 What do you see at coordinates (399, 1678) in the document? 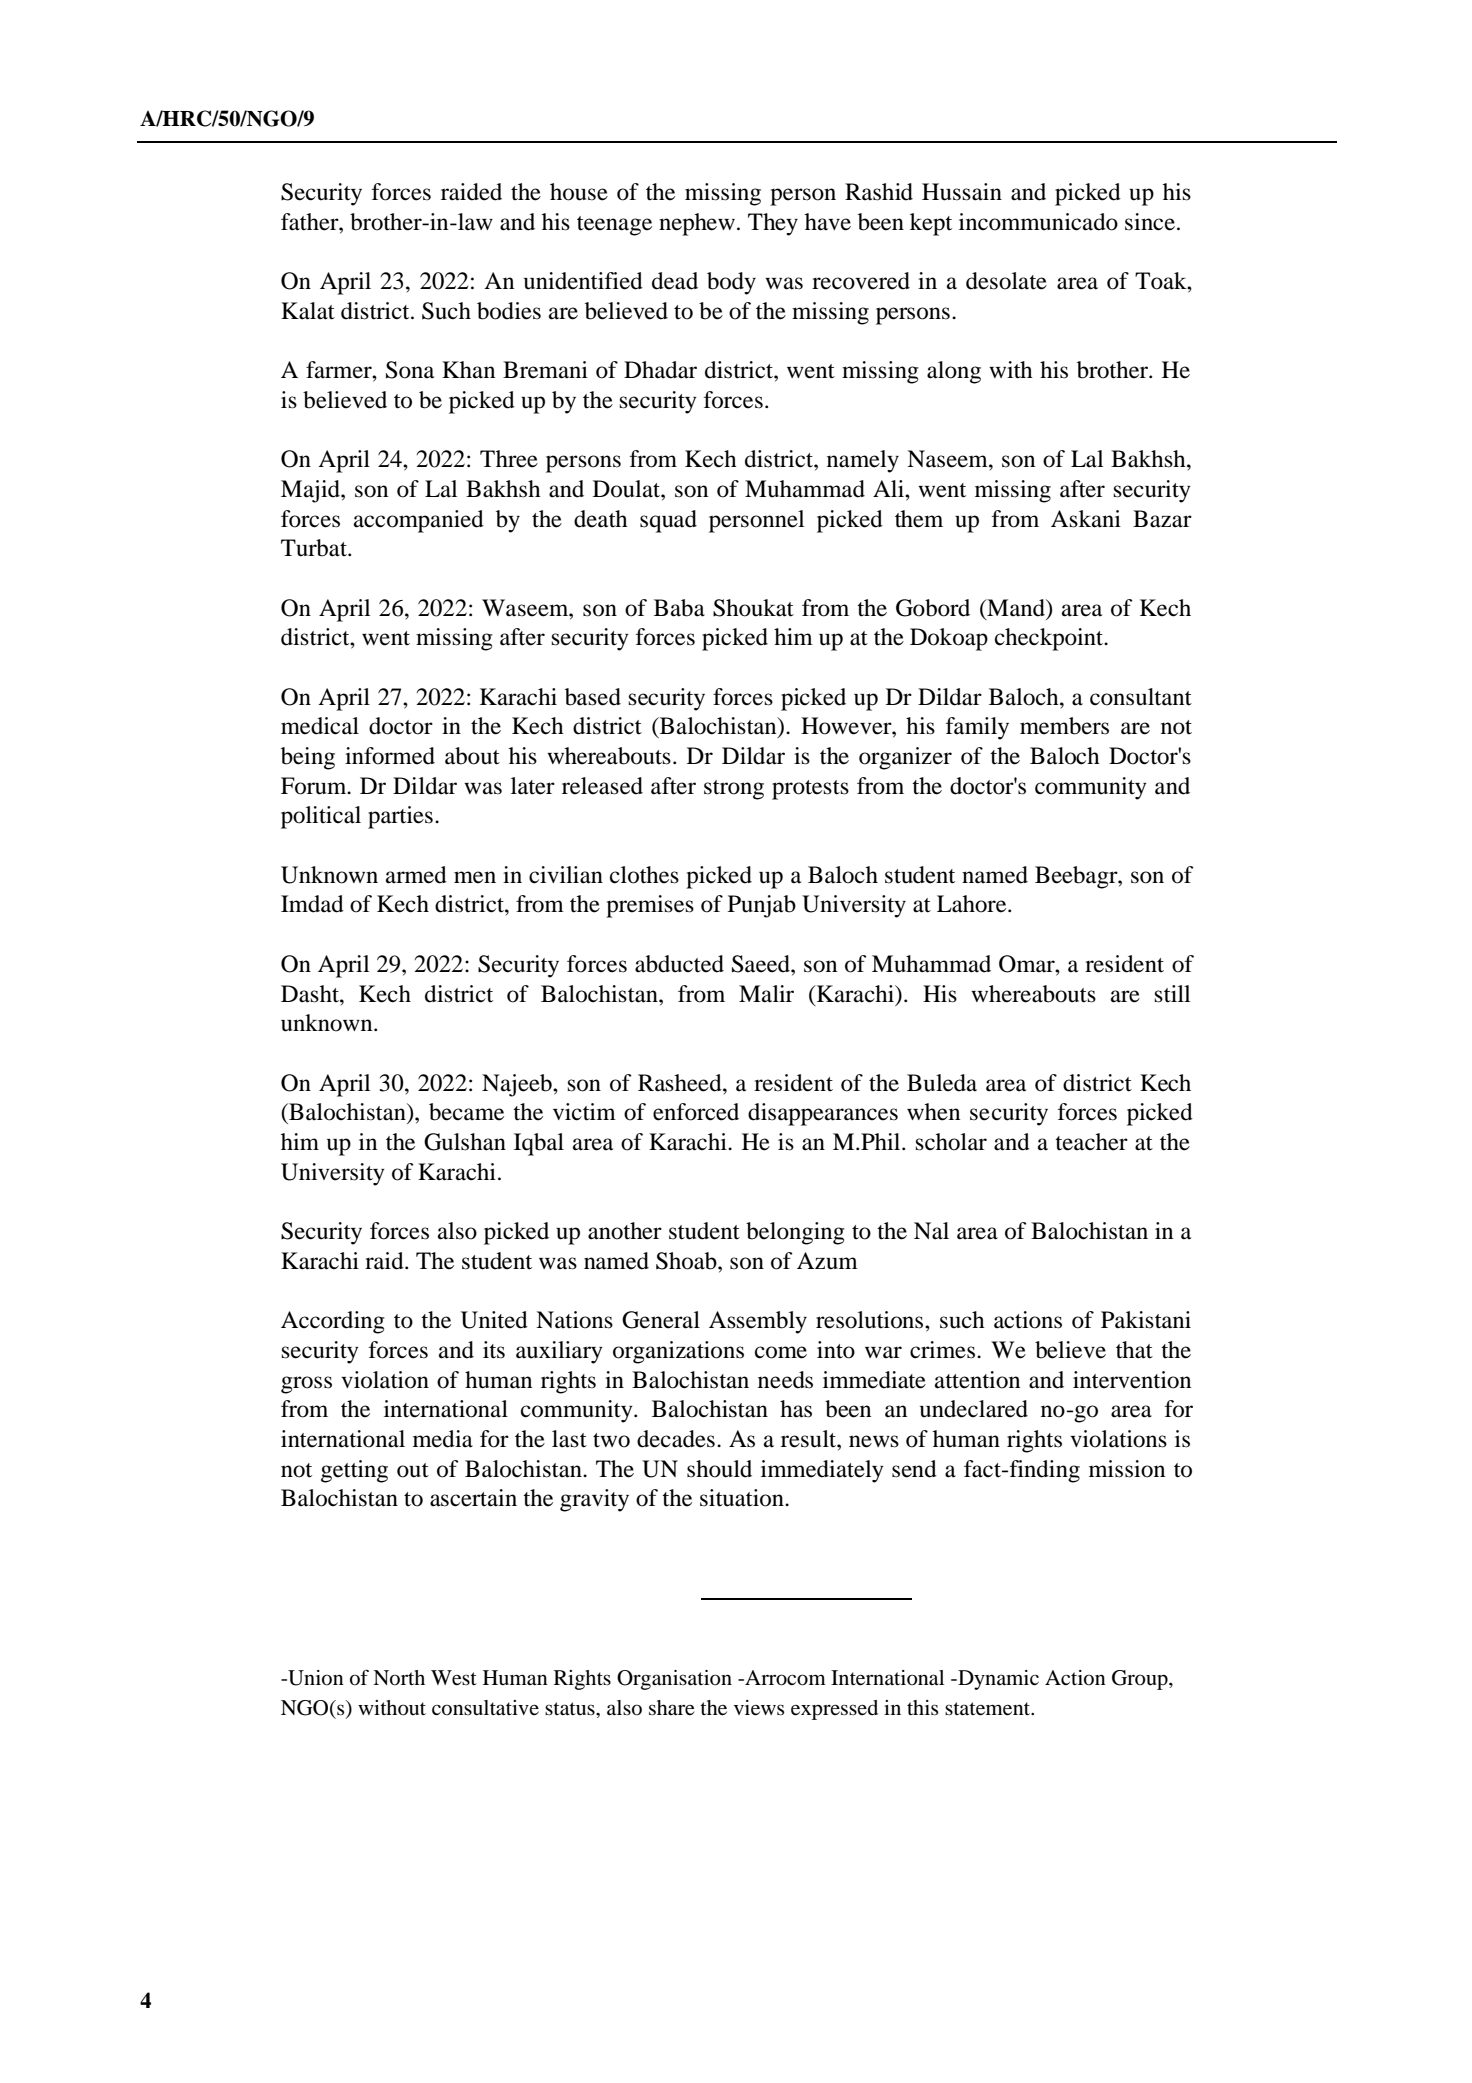
I see `North` at bounding box center [399, 1678].
